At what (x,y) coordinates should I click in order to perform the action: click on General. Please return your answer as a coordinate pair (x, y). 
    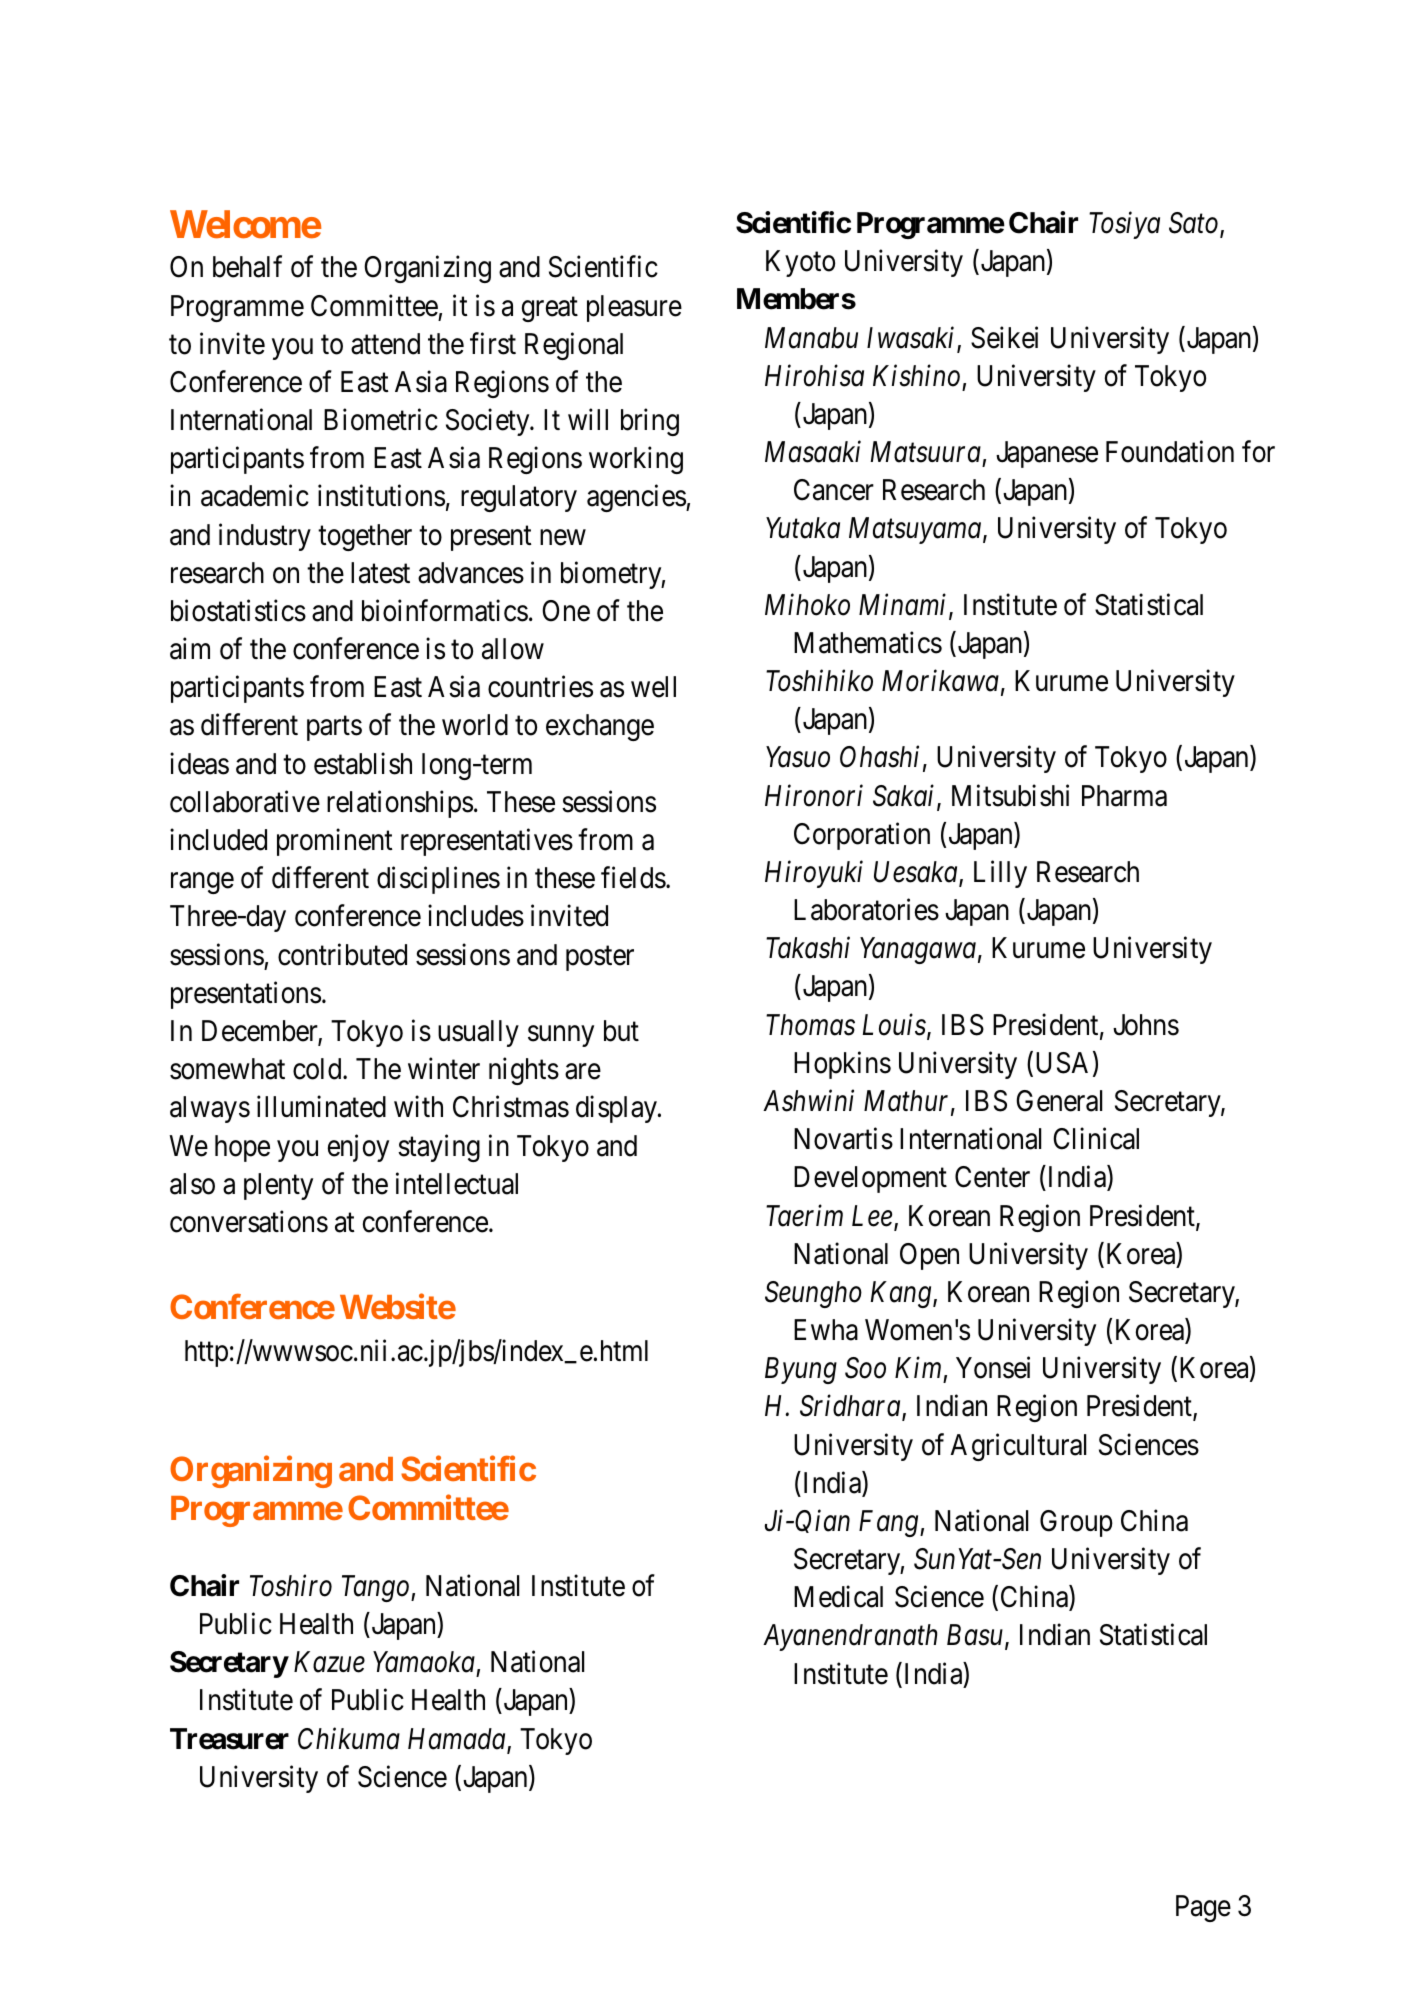
    Looking at the image, I should click on (1059, 1101).
